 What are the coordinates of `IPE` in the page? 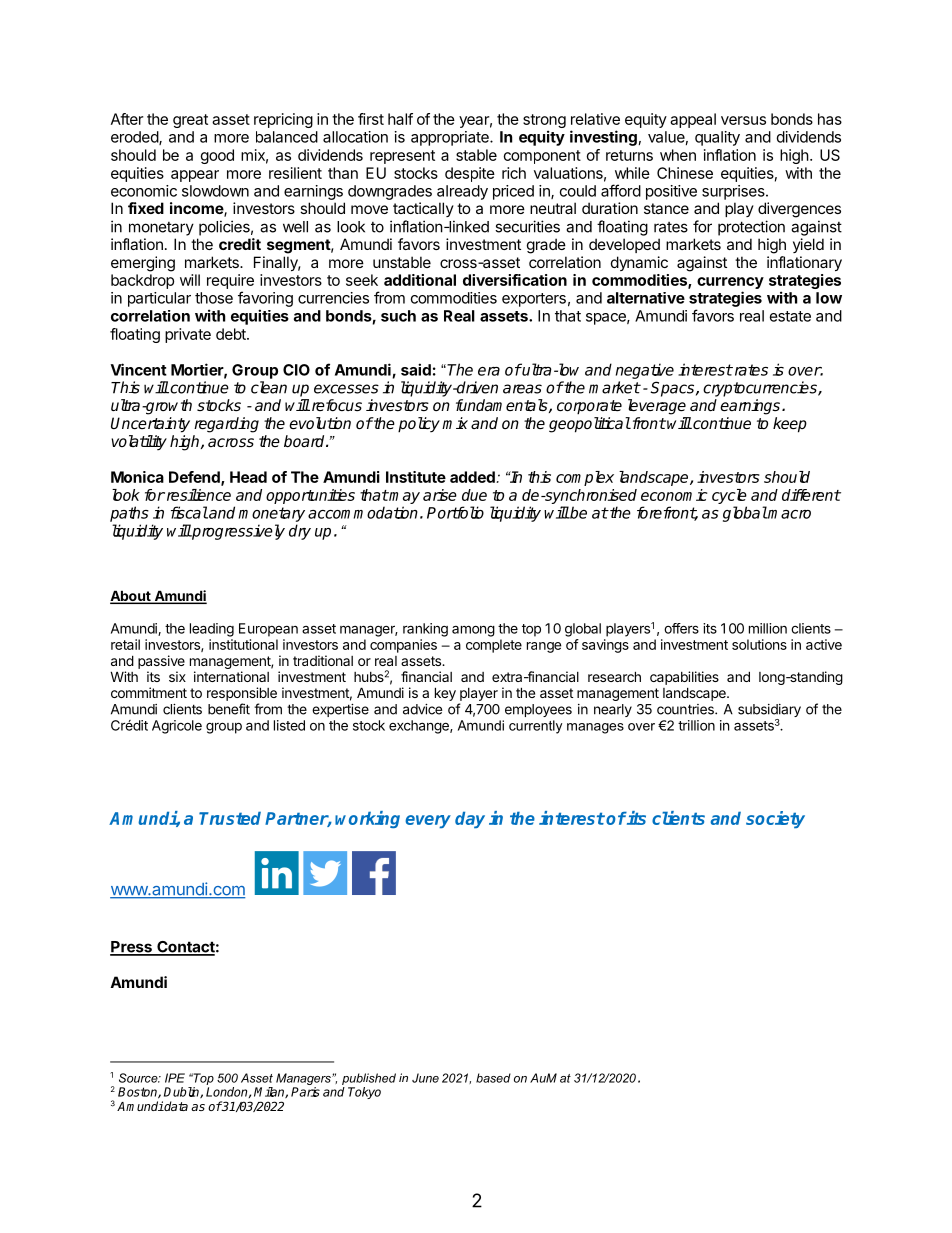 It's located at (175, 1078).
